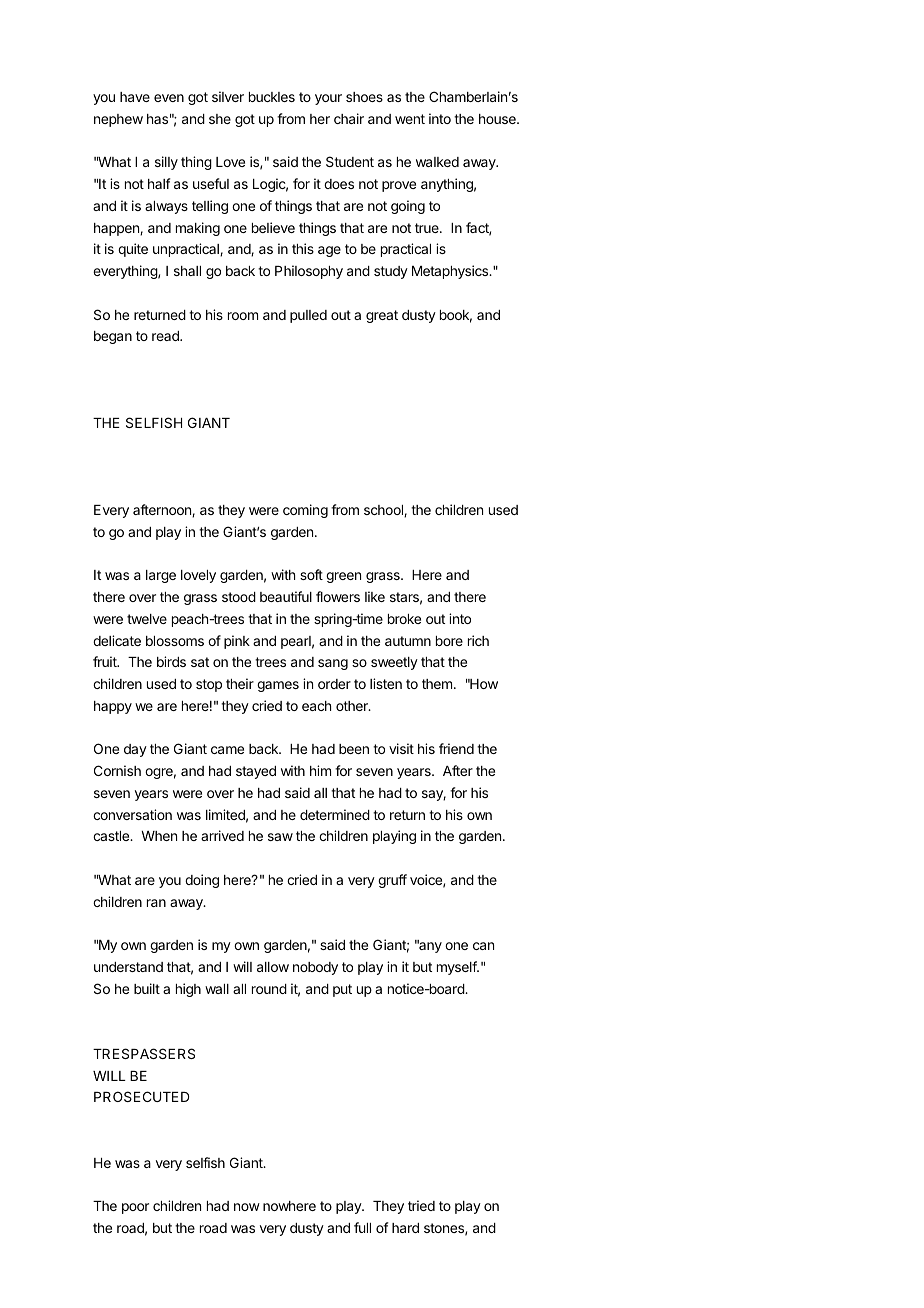 This screenshot has height=1308, width=924. Describe the element at coordinates (171, 661) in the screenshot. I see `birds` at that location.
